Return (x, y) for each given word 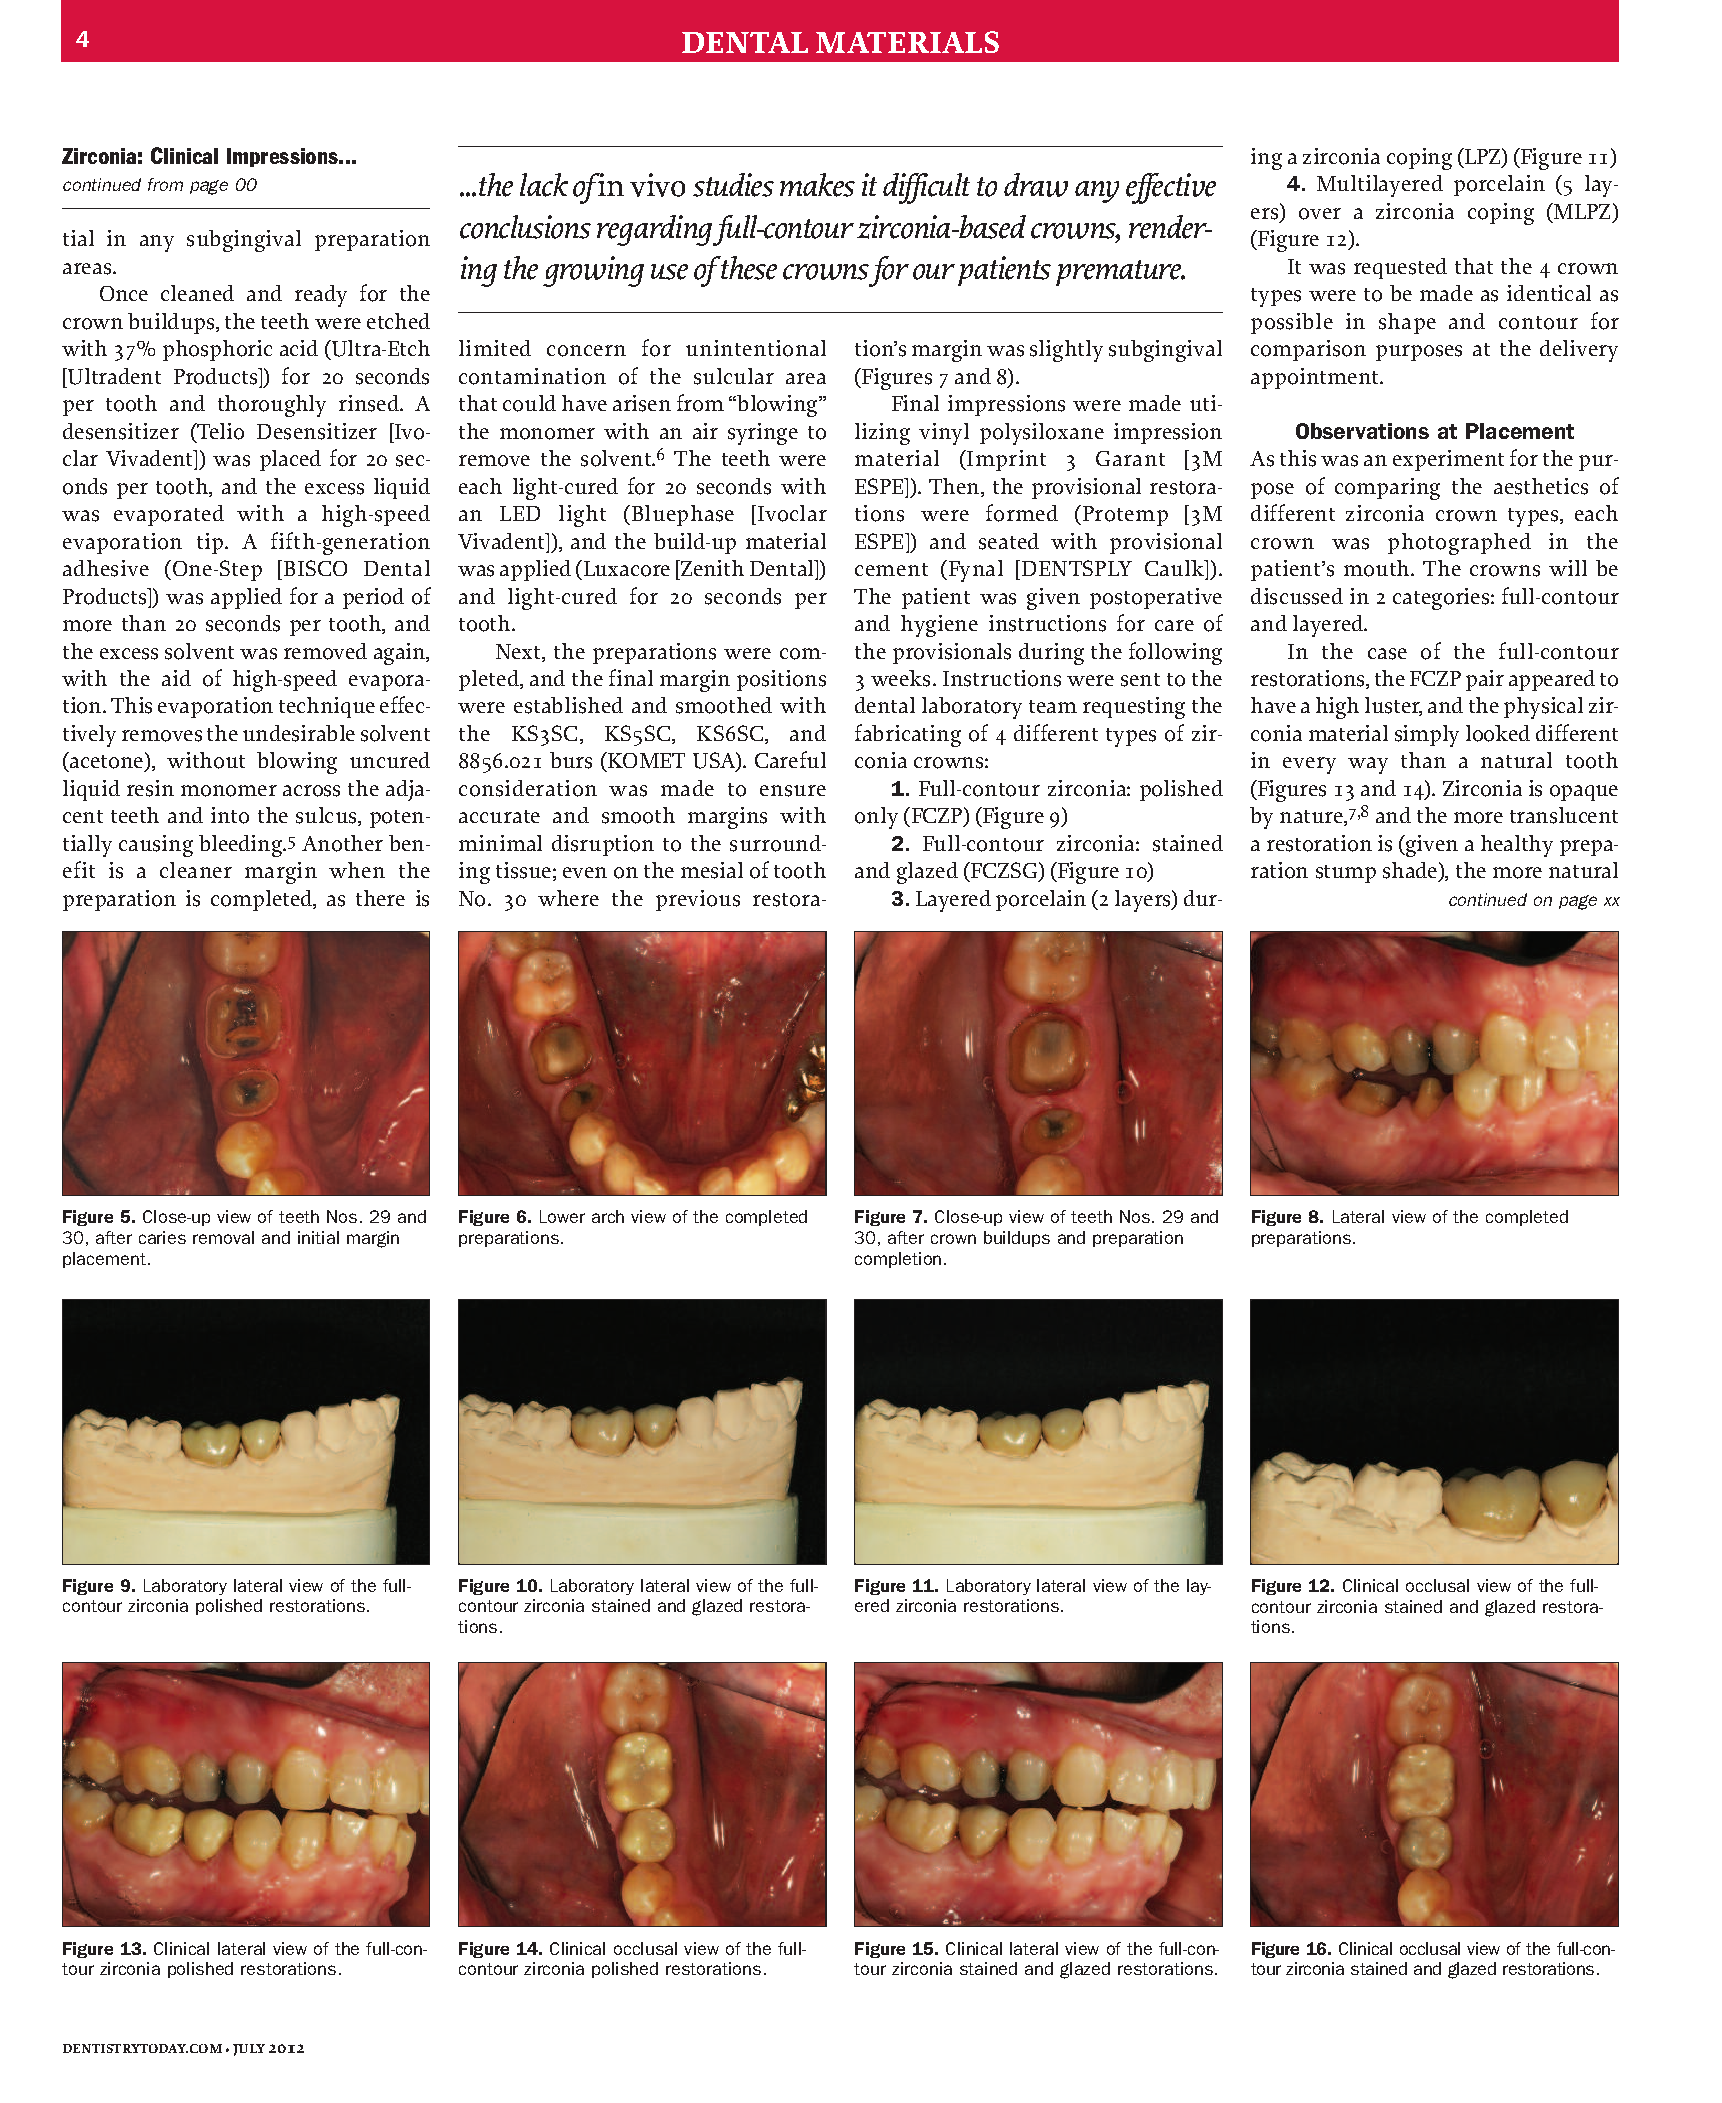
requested (1400, 268)
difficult (926, 188)
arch (608, 1216)
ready (321, 296)
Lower (562, 1216)
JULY (249, 2050)
